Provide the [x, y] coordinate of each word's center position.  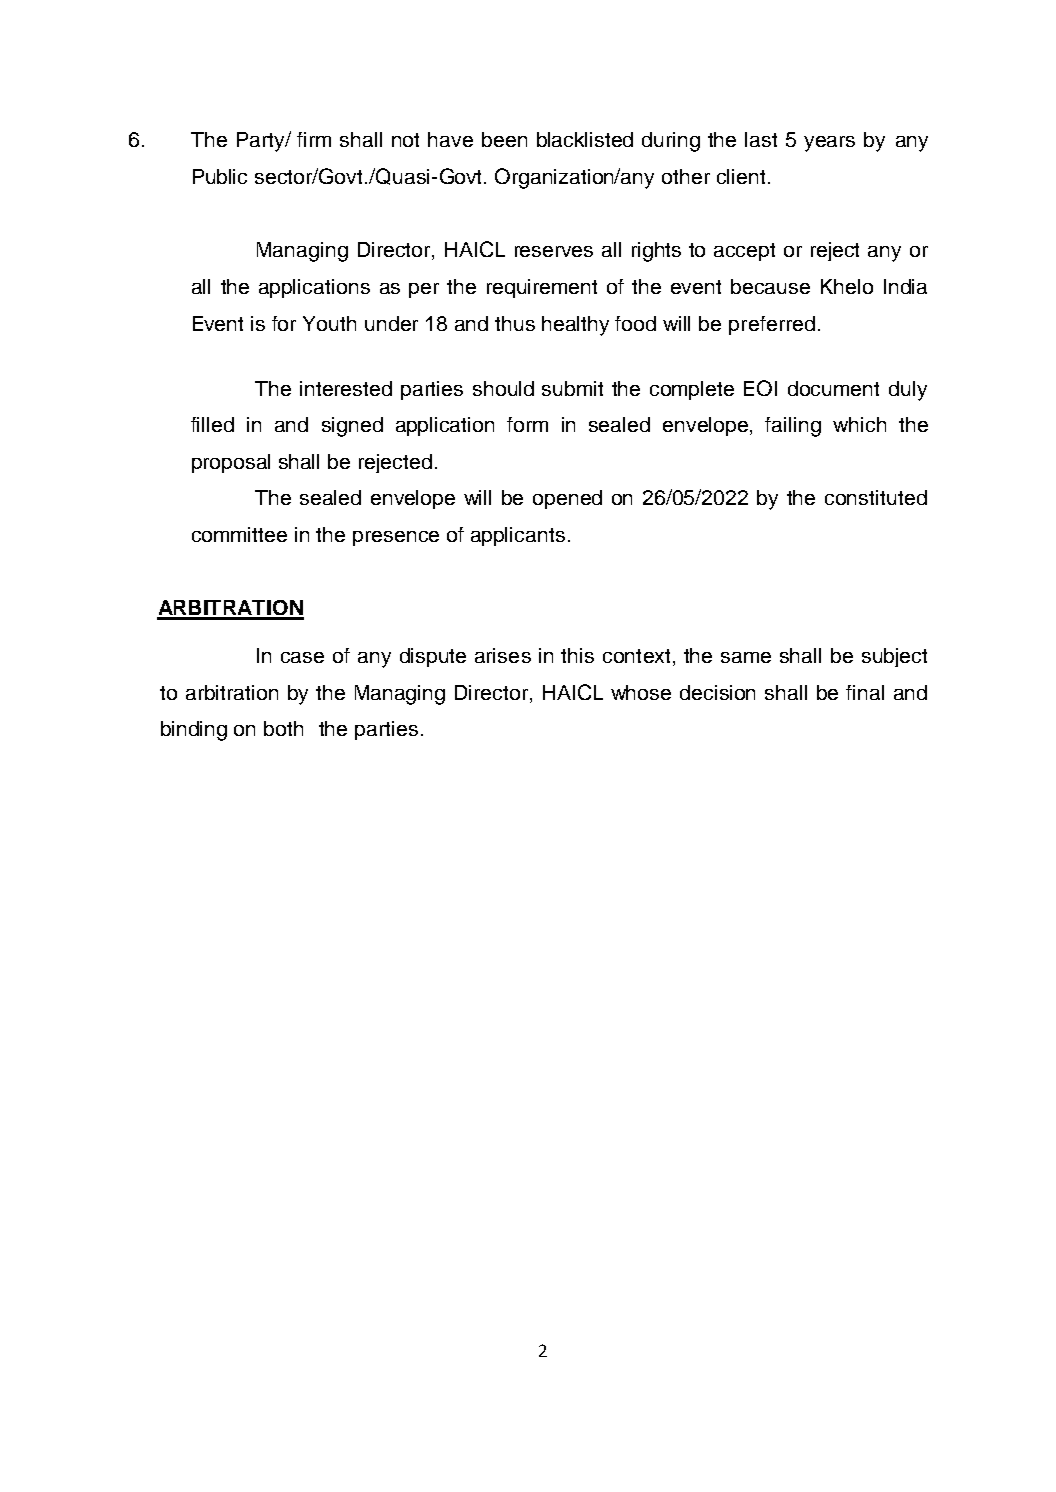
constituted [876, 497]
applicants [518, 536]
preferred [772, 325]
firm [314, 139]
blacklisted [585, 139]
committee [239, 534]
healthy [575, 326]
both [283, 728]
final [865, 692]
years [829, 144]
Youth [329, 323]
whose [641, 692]
